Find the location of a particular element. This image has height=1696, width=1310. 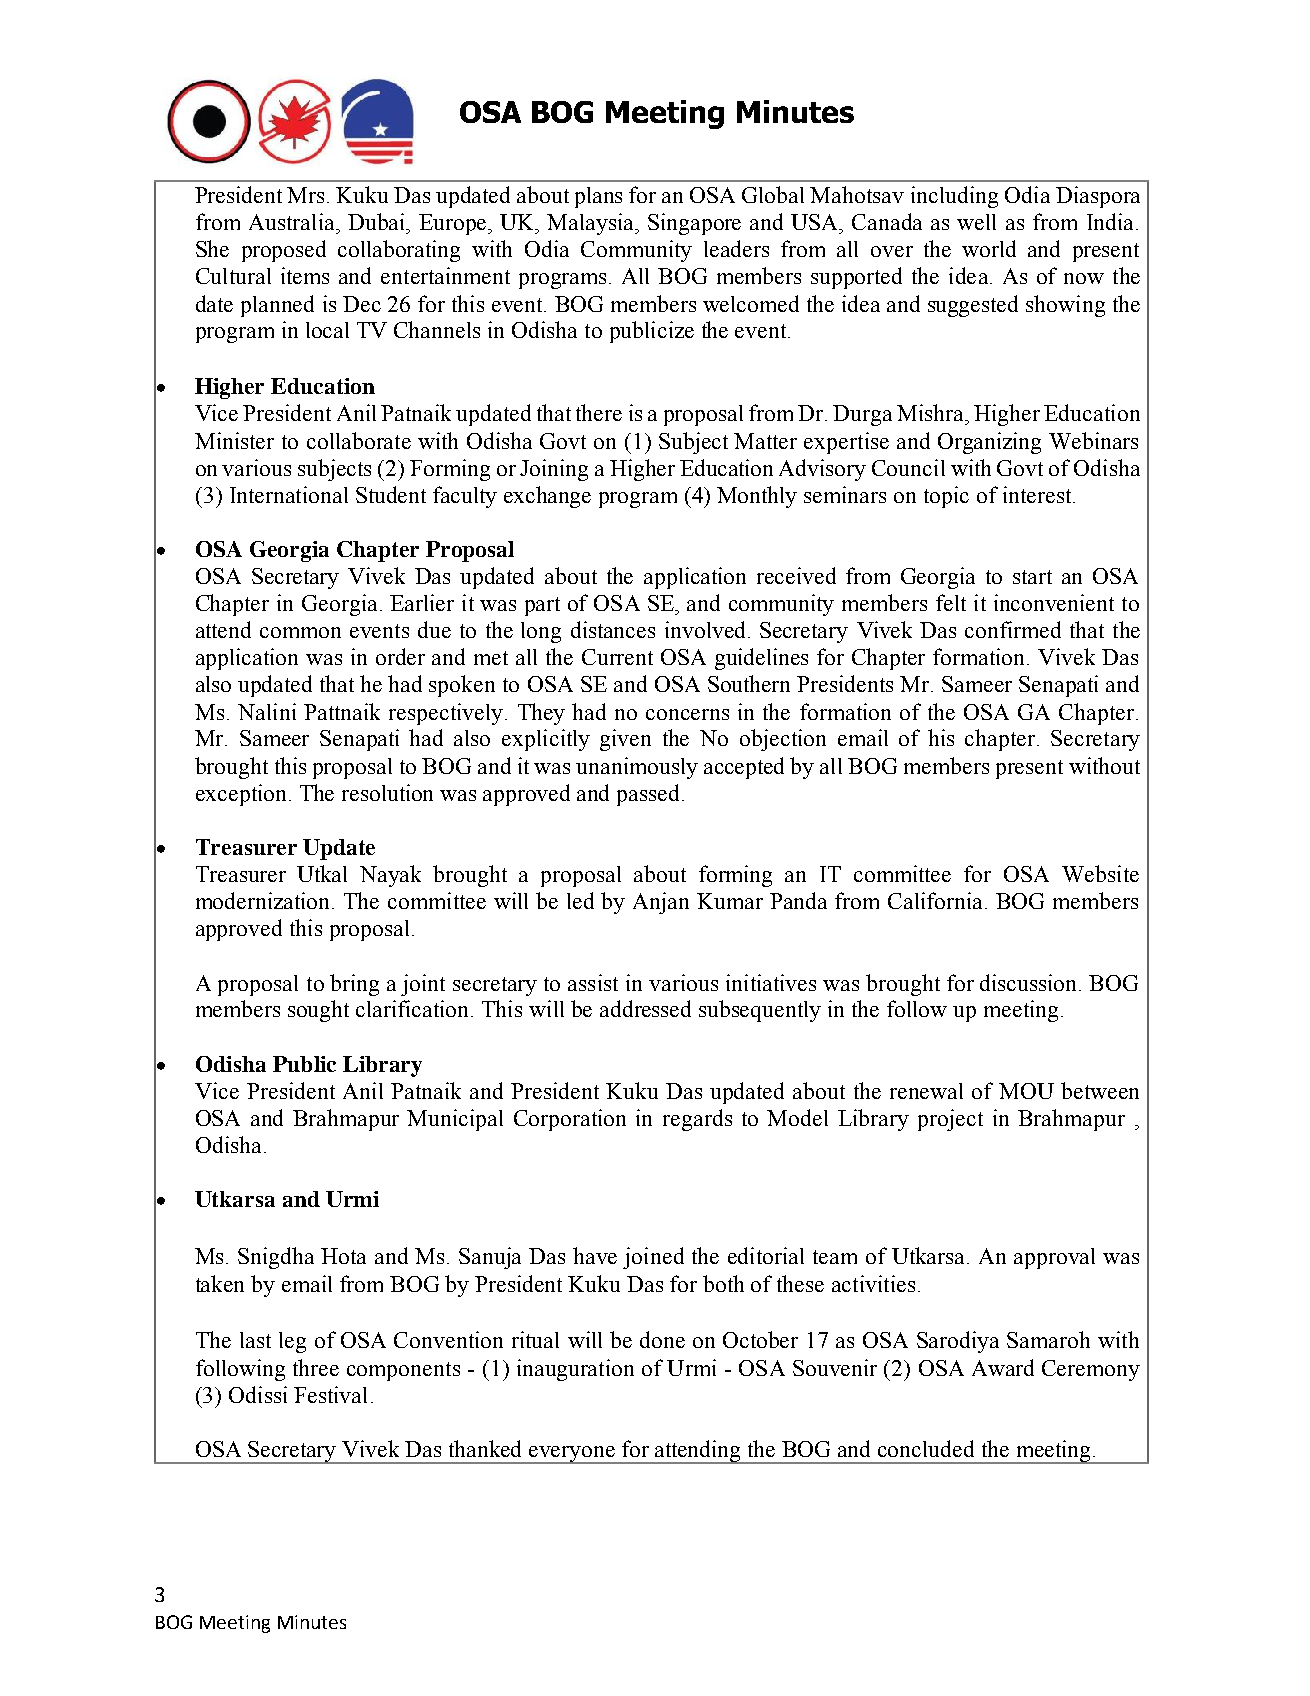

world is located at coordinates (989, 248).
